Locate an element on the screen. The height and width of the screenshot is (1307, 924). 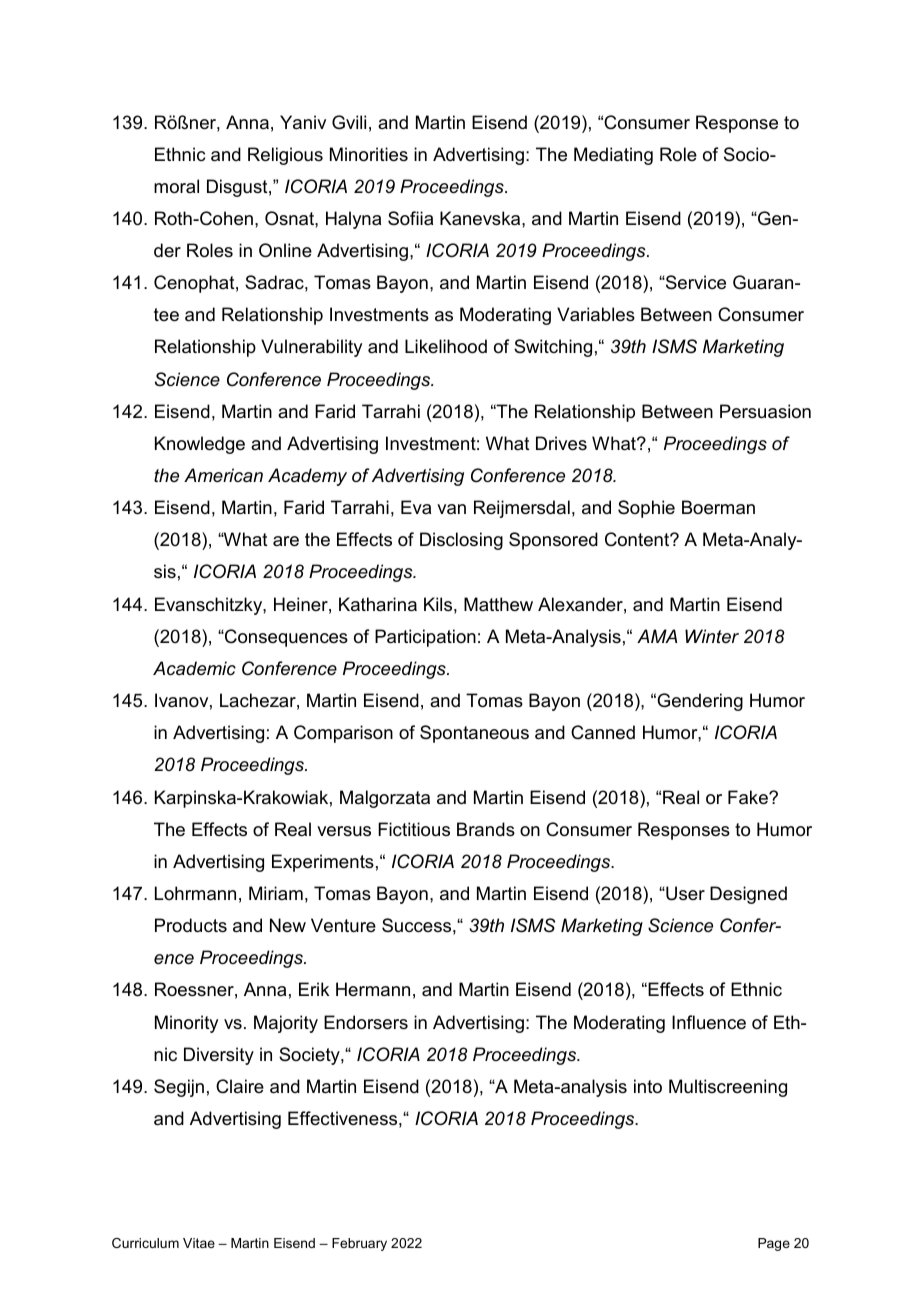
Vitae is located at coordinates (199, 1243).
